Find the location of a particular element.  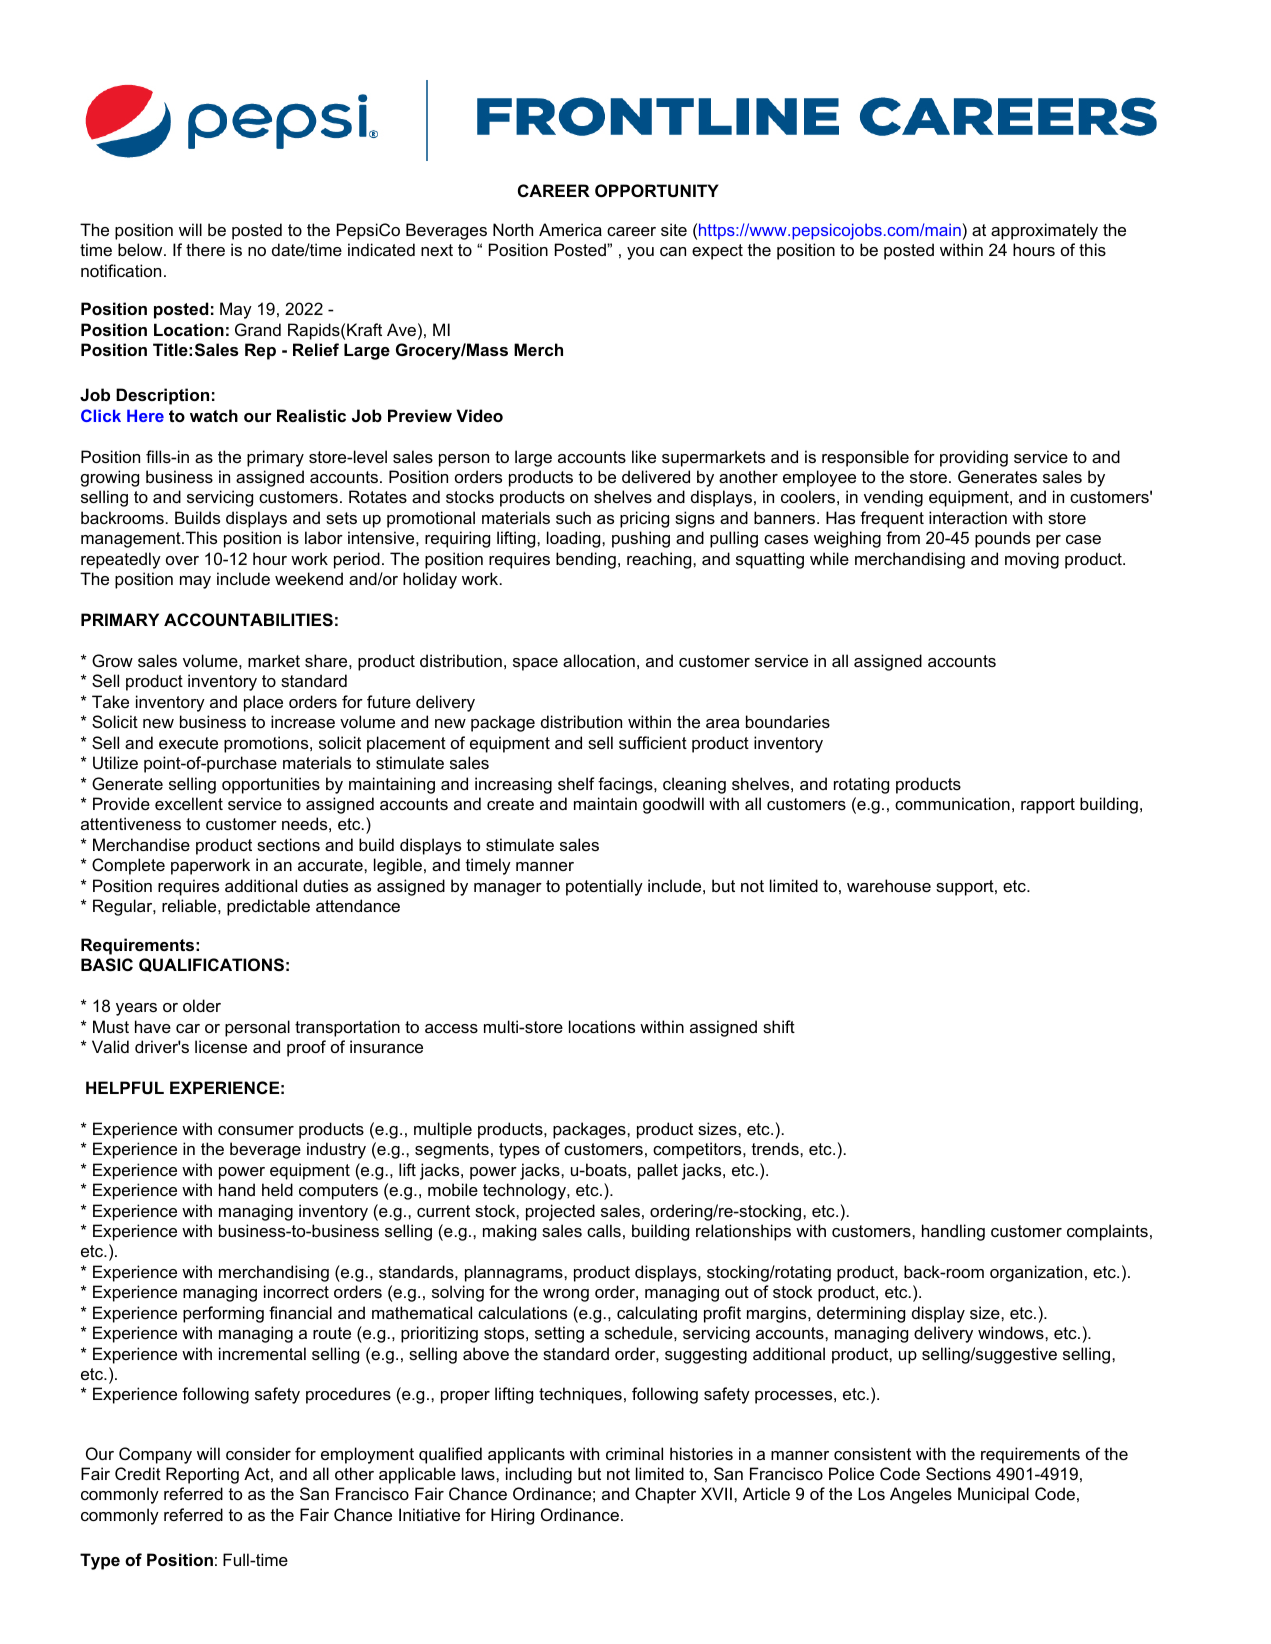

access is located at coordinates (451, 1028).
